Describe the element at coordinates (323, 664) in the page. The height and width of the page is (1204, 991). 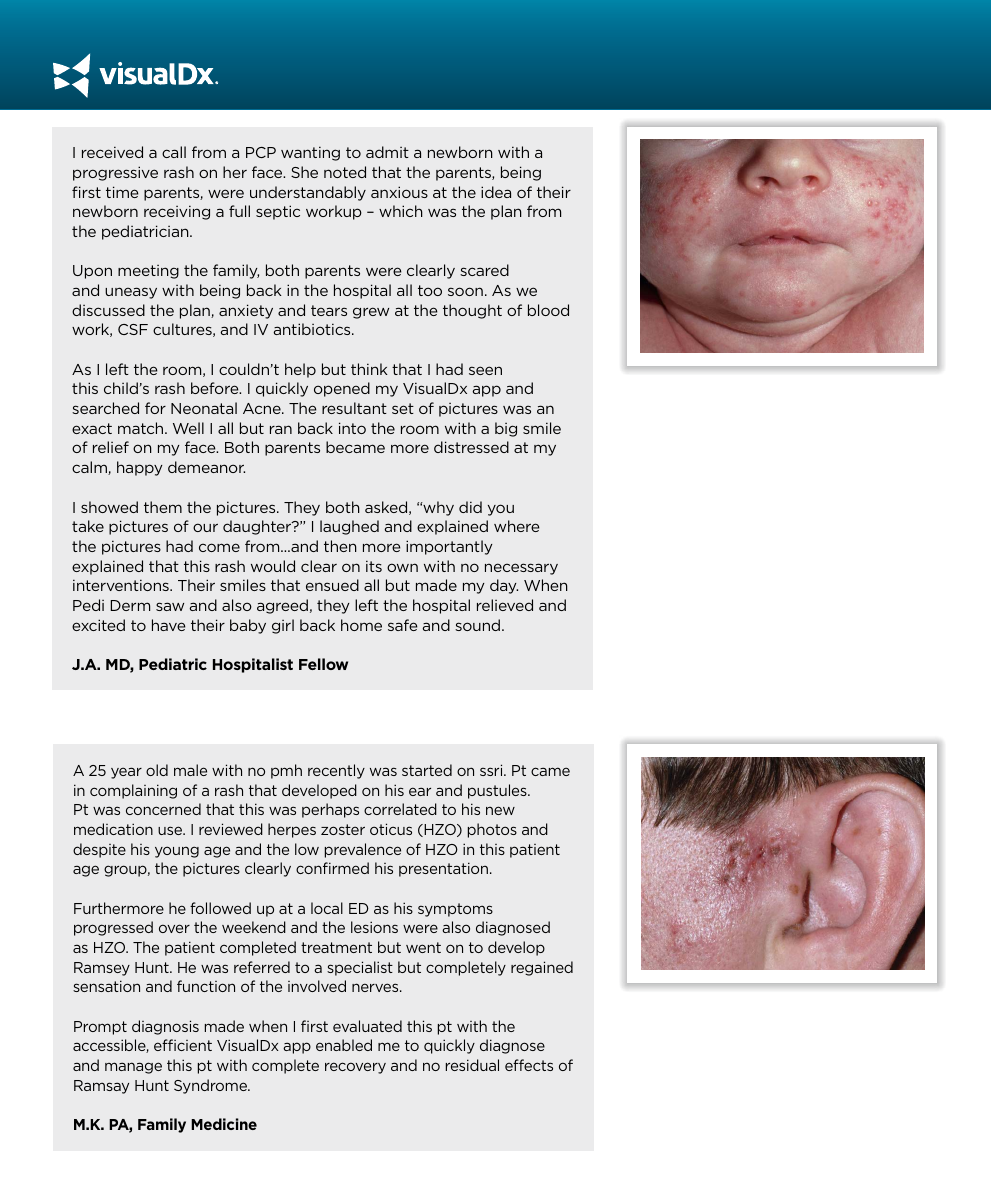
I see `Fellow` at that location.
